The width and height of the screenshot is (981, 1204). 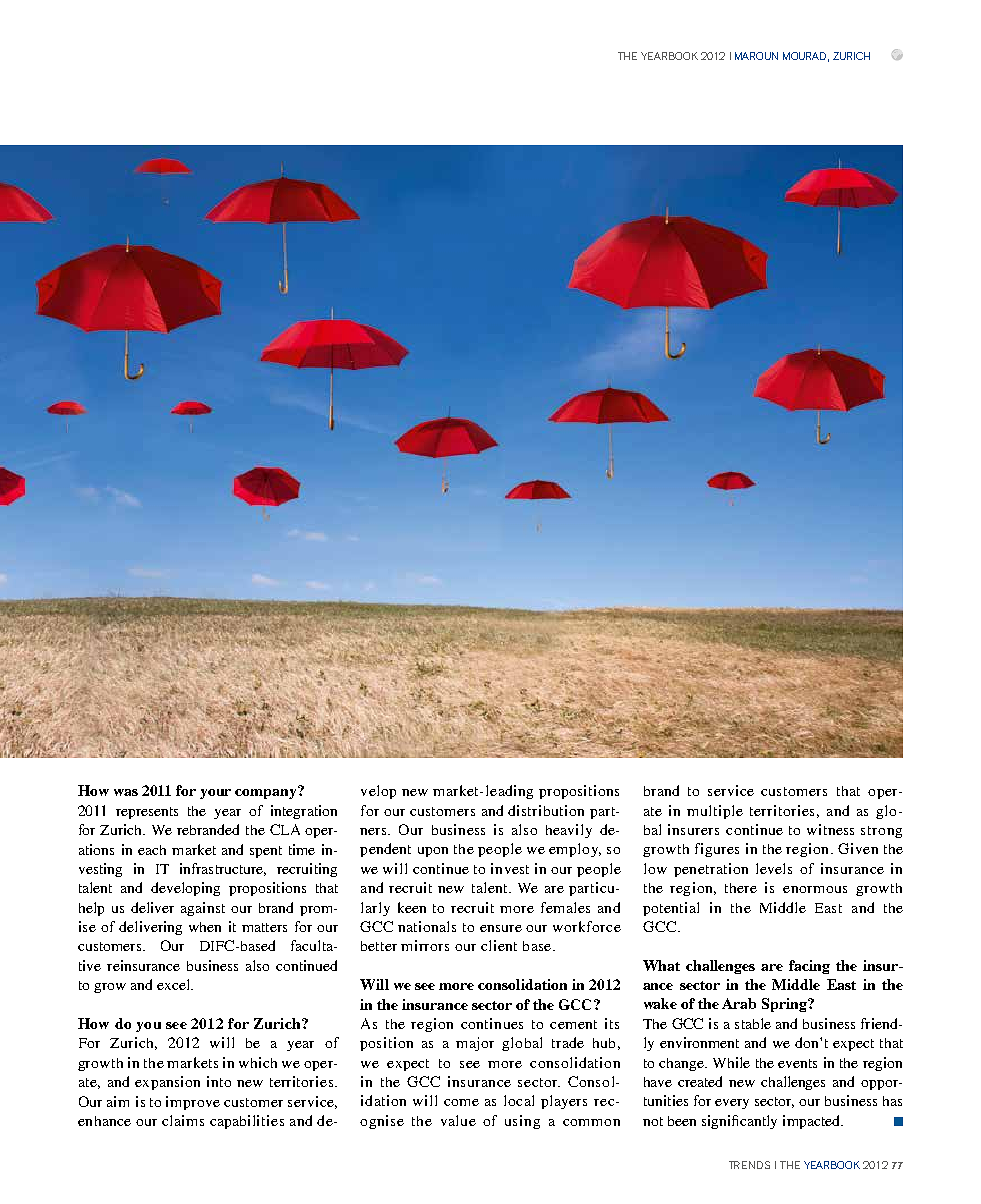 I want to click on major, so click(x=475, y=1044).
